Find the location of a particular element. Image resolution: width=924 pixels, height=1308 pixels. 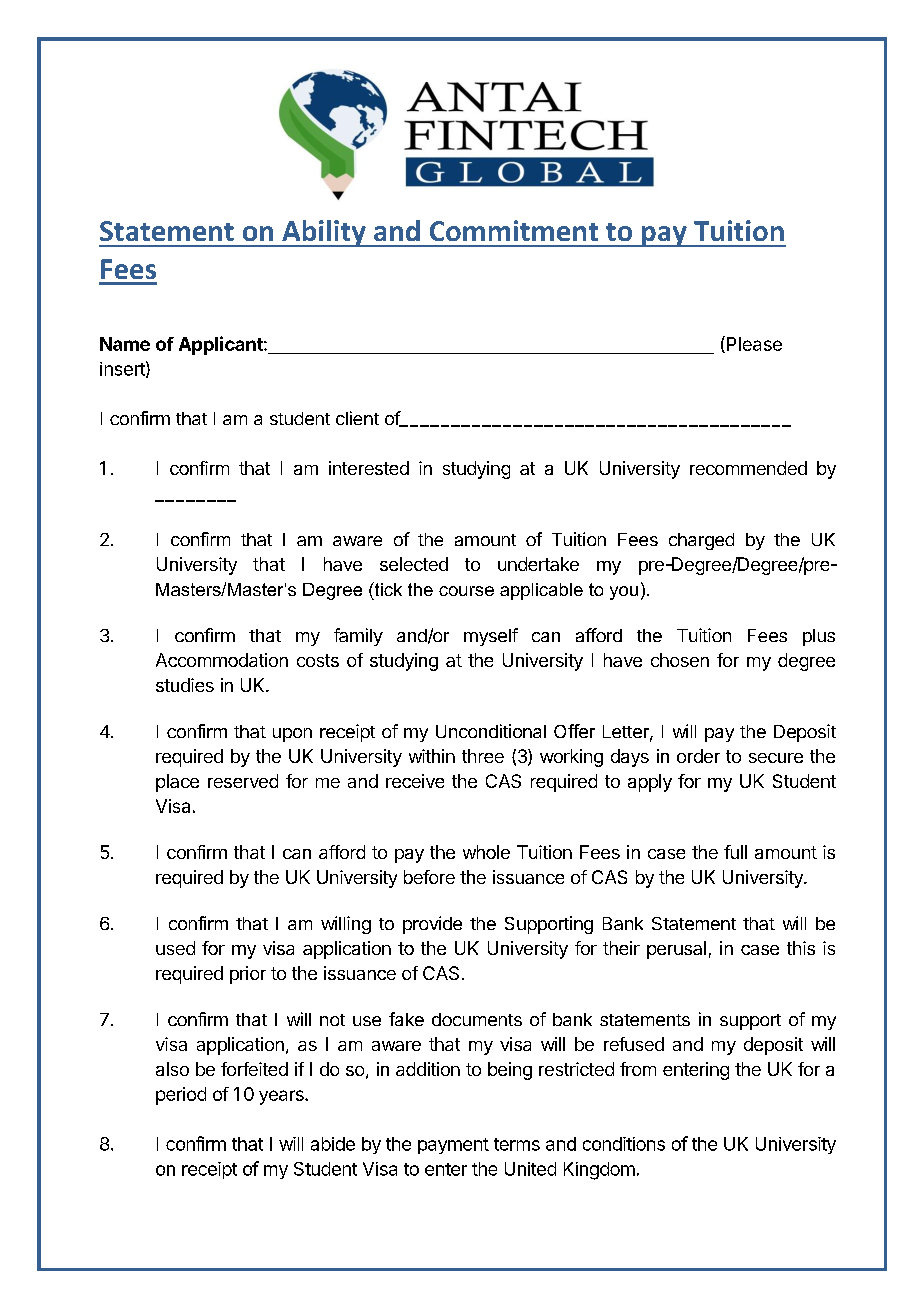

period is located at coordinates (181, 1096).
